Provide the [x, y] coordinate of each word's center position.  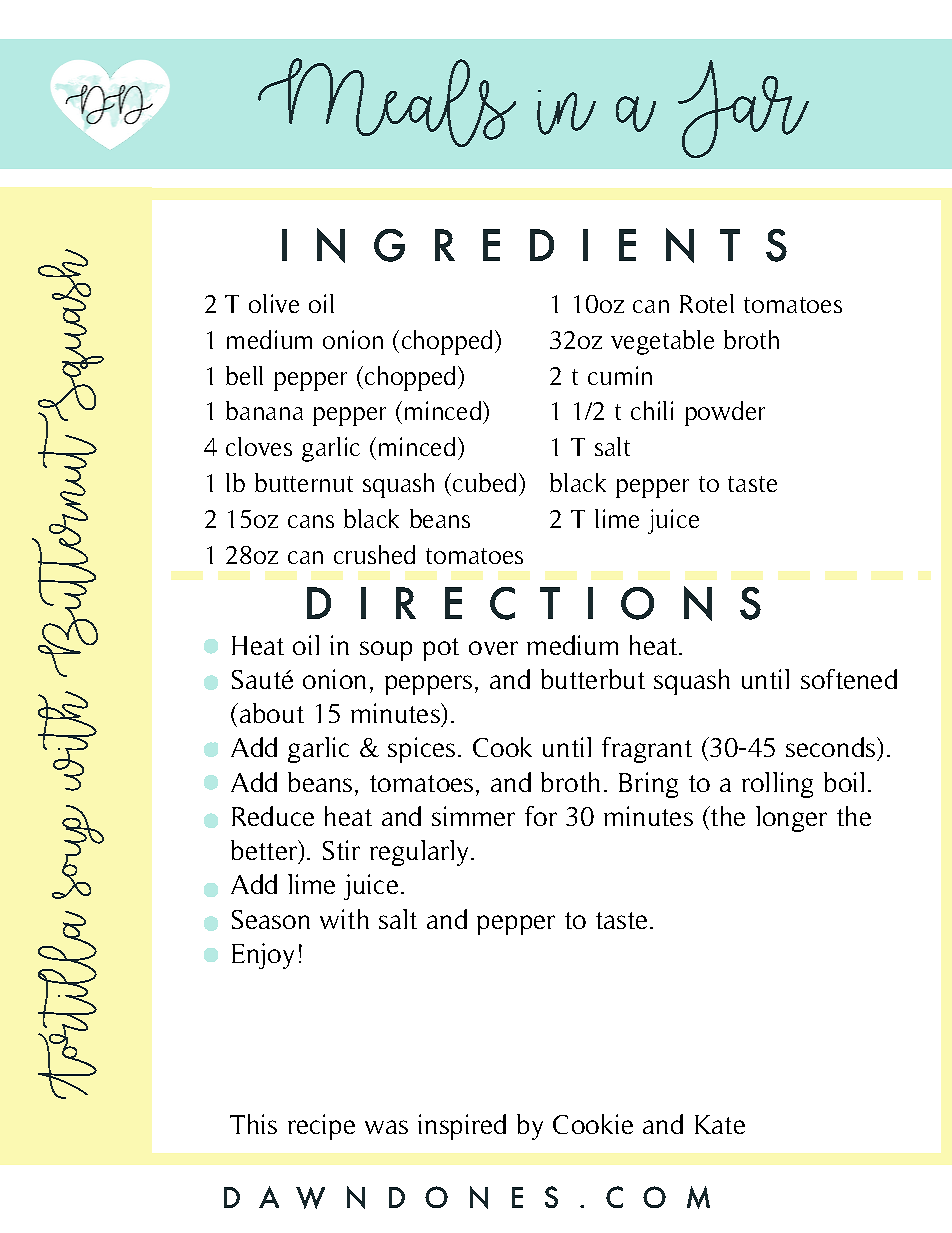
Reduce [273, 816]
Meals [387, 102]
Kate [720, 1124]
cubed [486, 482]
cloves [259, 446]
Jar [743, 109]
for [541, 816]
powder [725, 413]
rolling [777, 785]
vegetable [662, 342]
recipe [321, 1127]
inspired [462, 1127]
